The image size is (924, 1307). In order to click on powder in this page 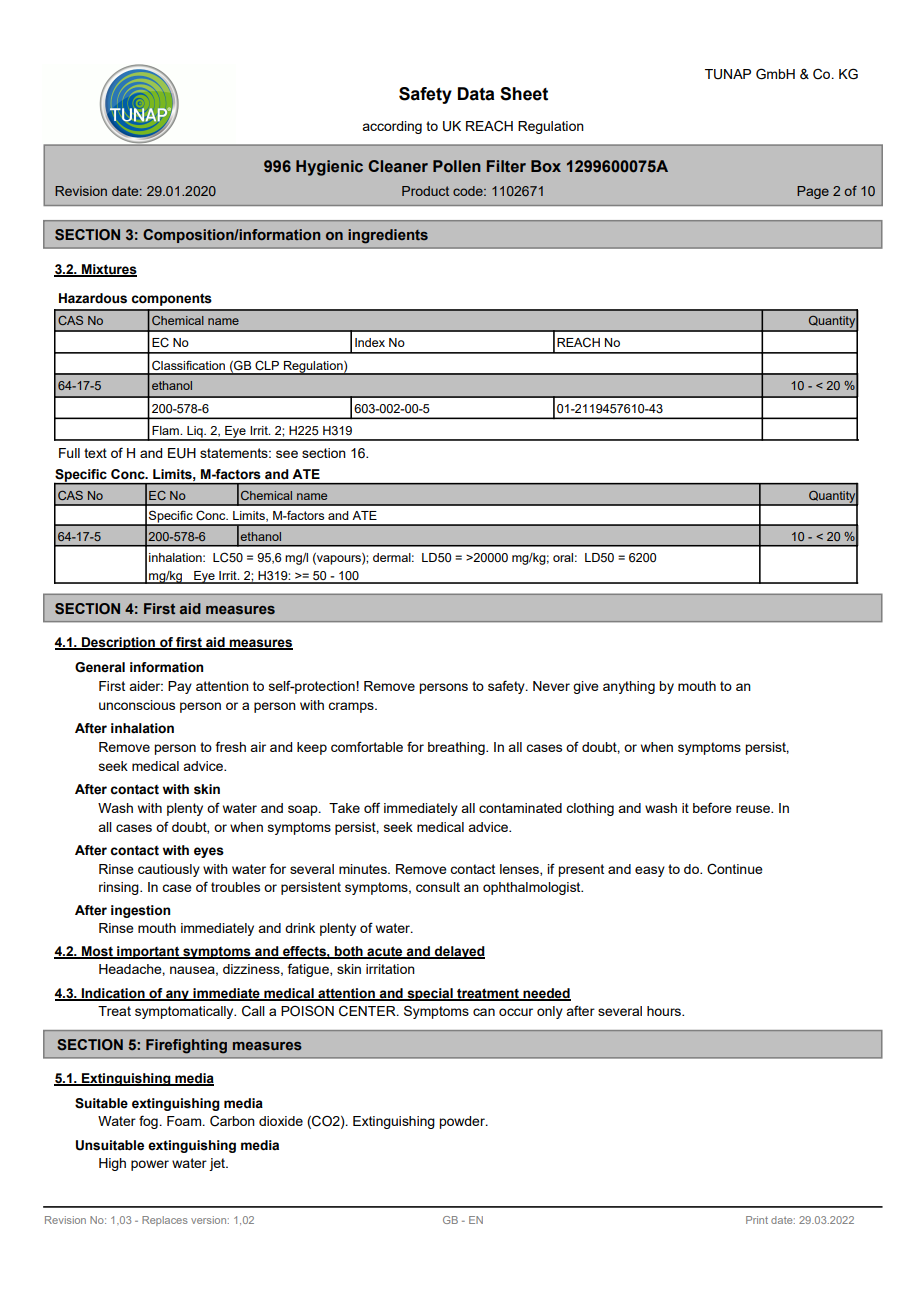, I will do `click(463, 1122)`.
